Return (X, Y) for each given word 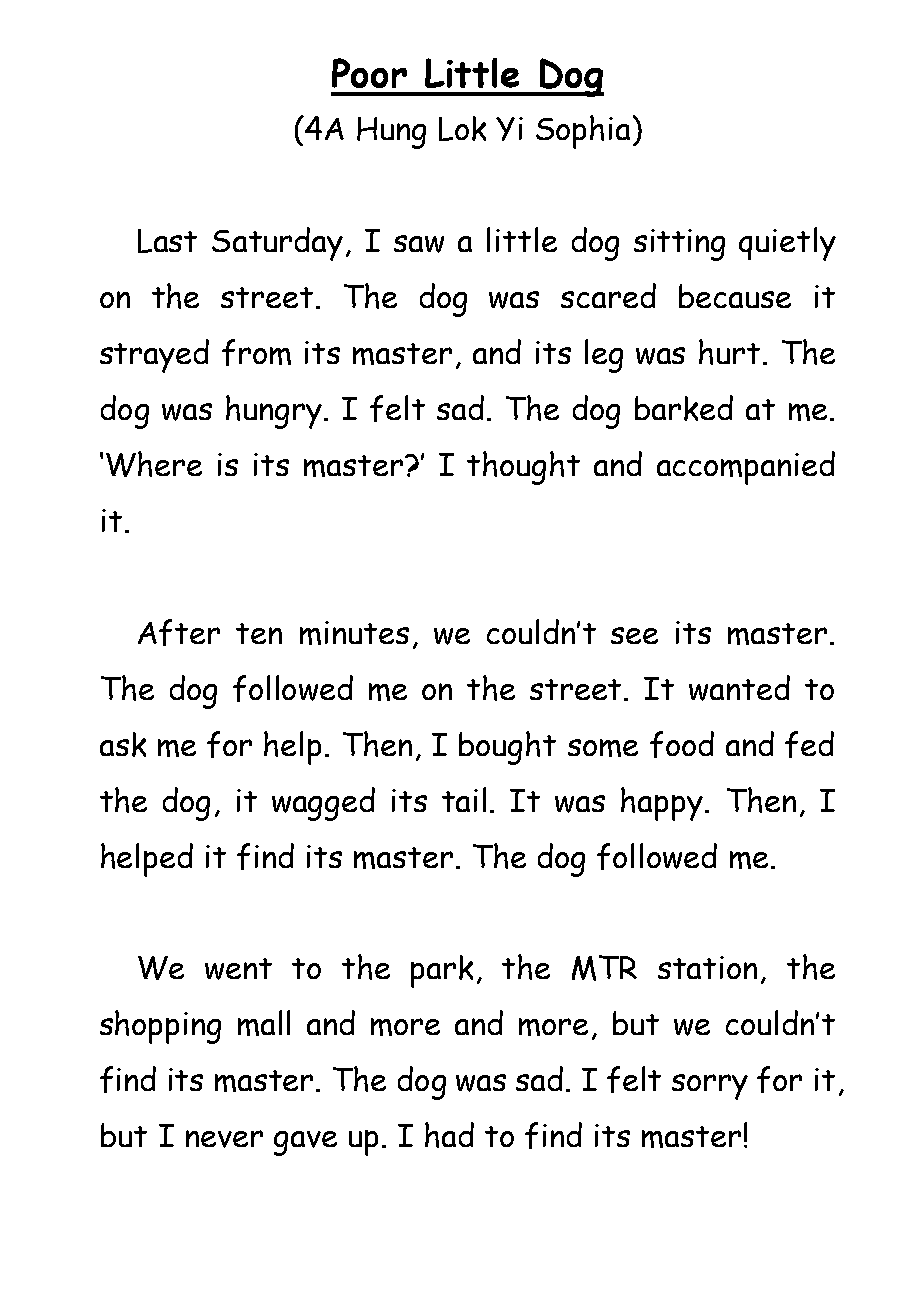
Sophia (583, 132)
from (256, 352)
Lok (462, 128)
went (238, 969)
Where (154, 464)
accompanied (746, 468)
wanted (739, 688)
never (224, 1139)
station (707, 967)
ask (123, 744)
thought (523, 468)
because (735, 296)
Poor (369, 73)
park (442, 971)
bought (507, 748)
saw (419, 244)
